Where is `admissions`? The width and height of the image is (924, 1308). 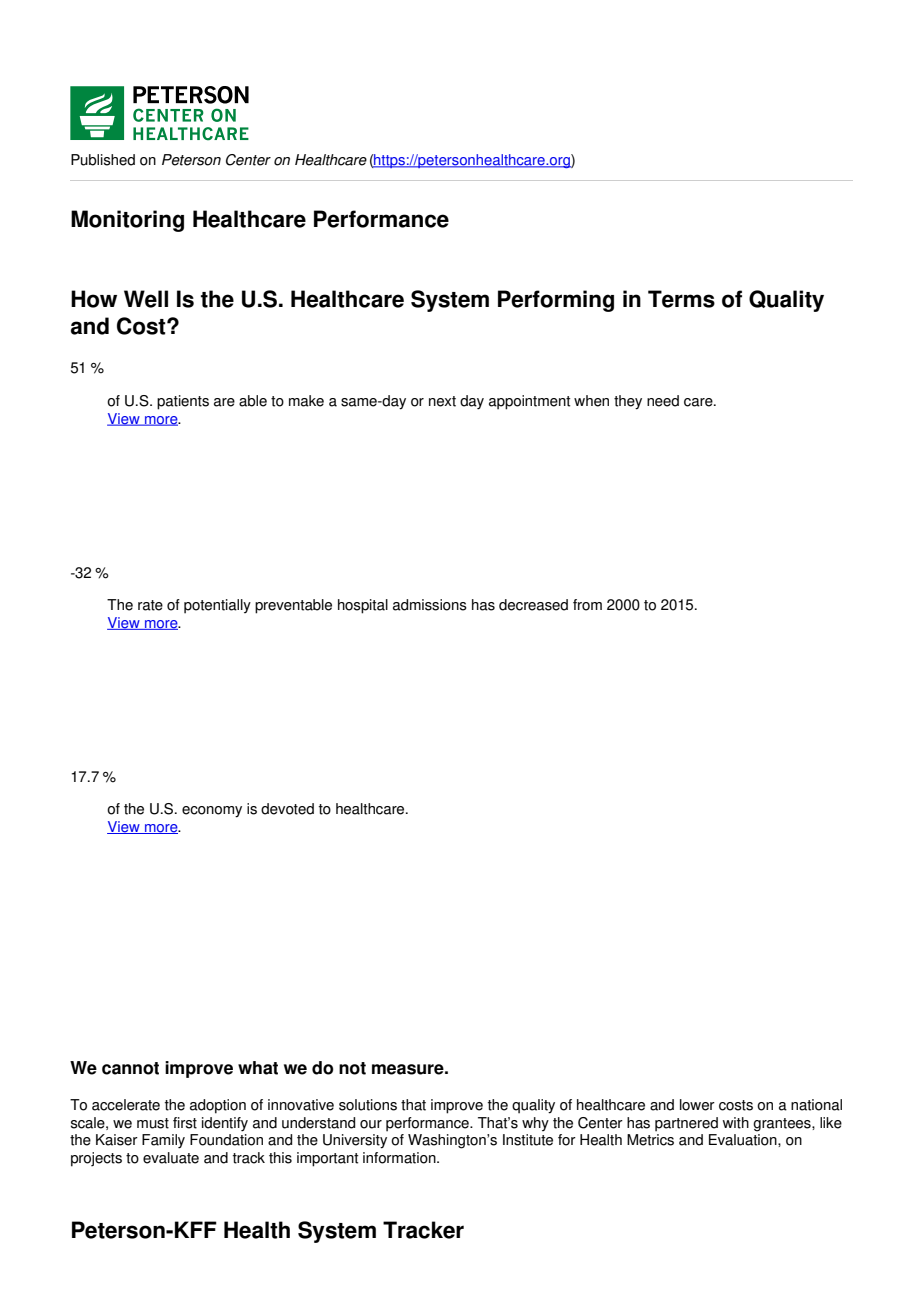
admissions is located at coordinates (430, 605).
